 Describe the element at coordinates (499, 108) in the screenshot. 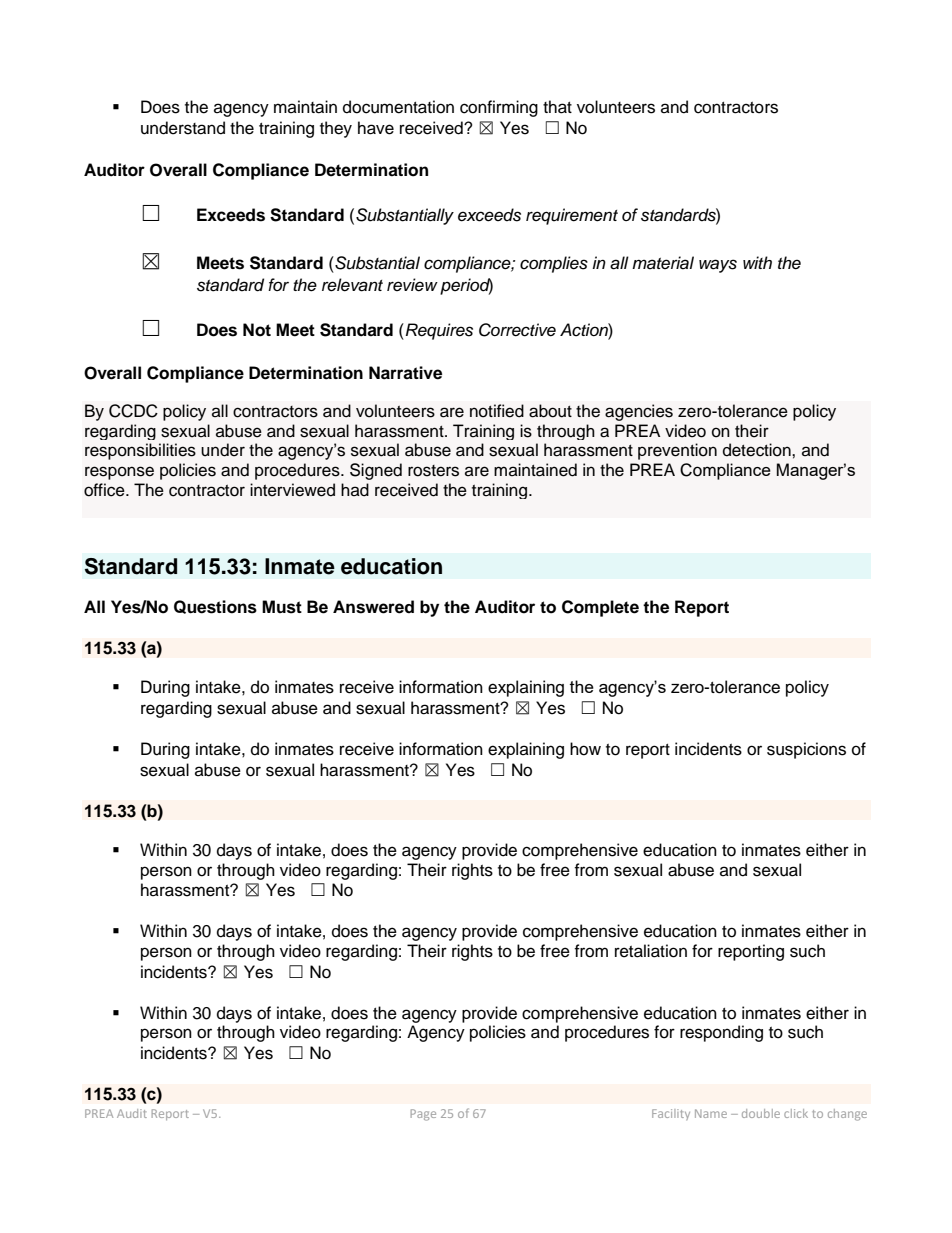

I see `confirming` at that location.
